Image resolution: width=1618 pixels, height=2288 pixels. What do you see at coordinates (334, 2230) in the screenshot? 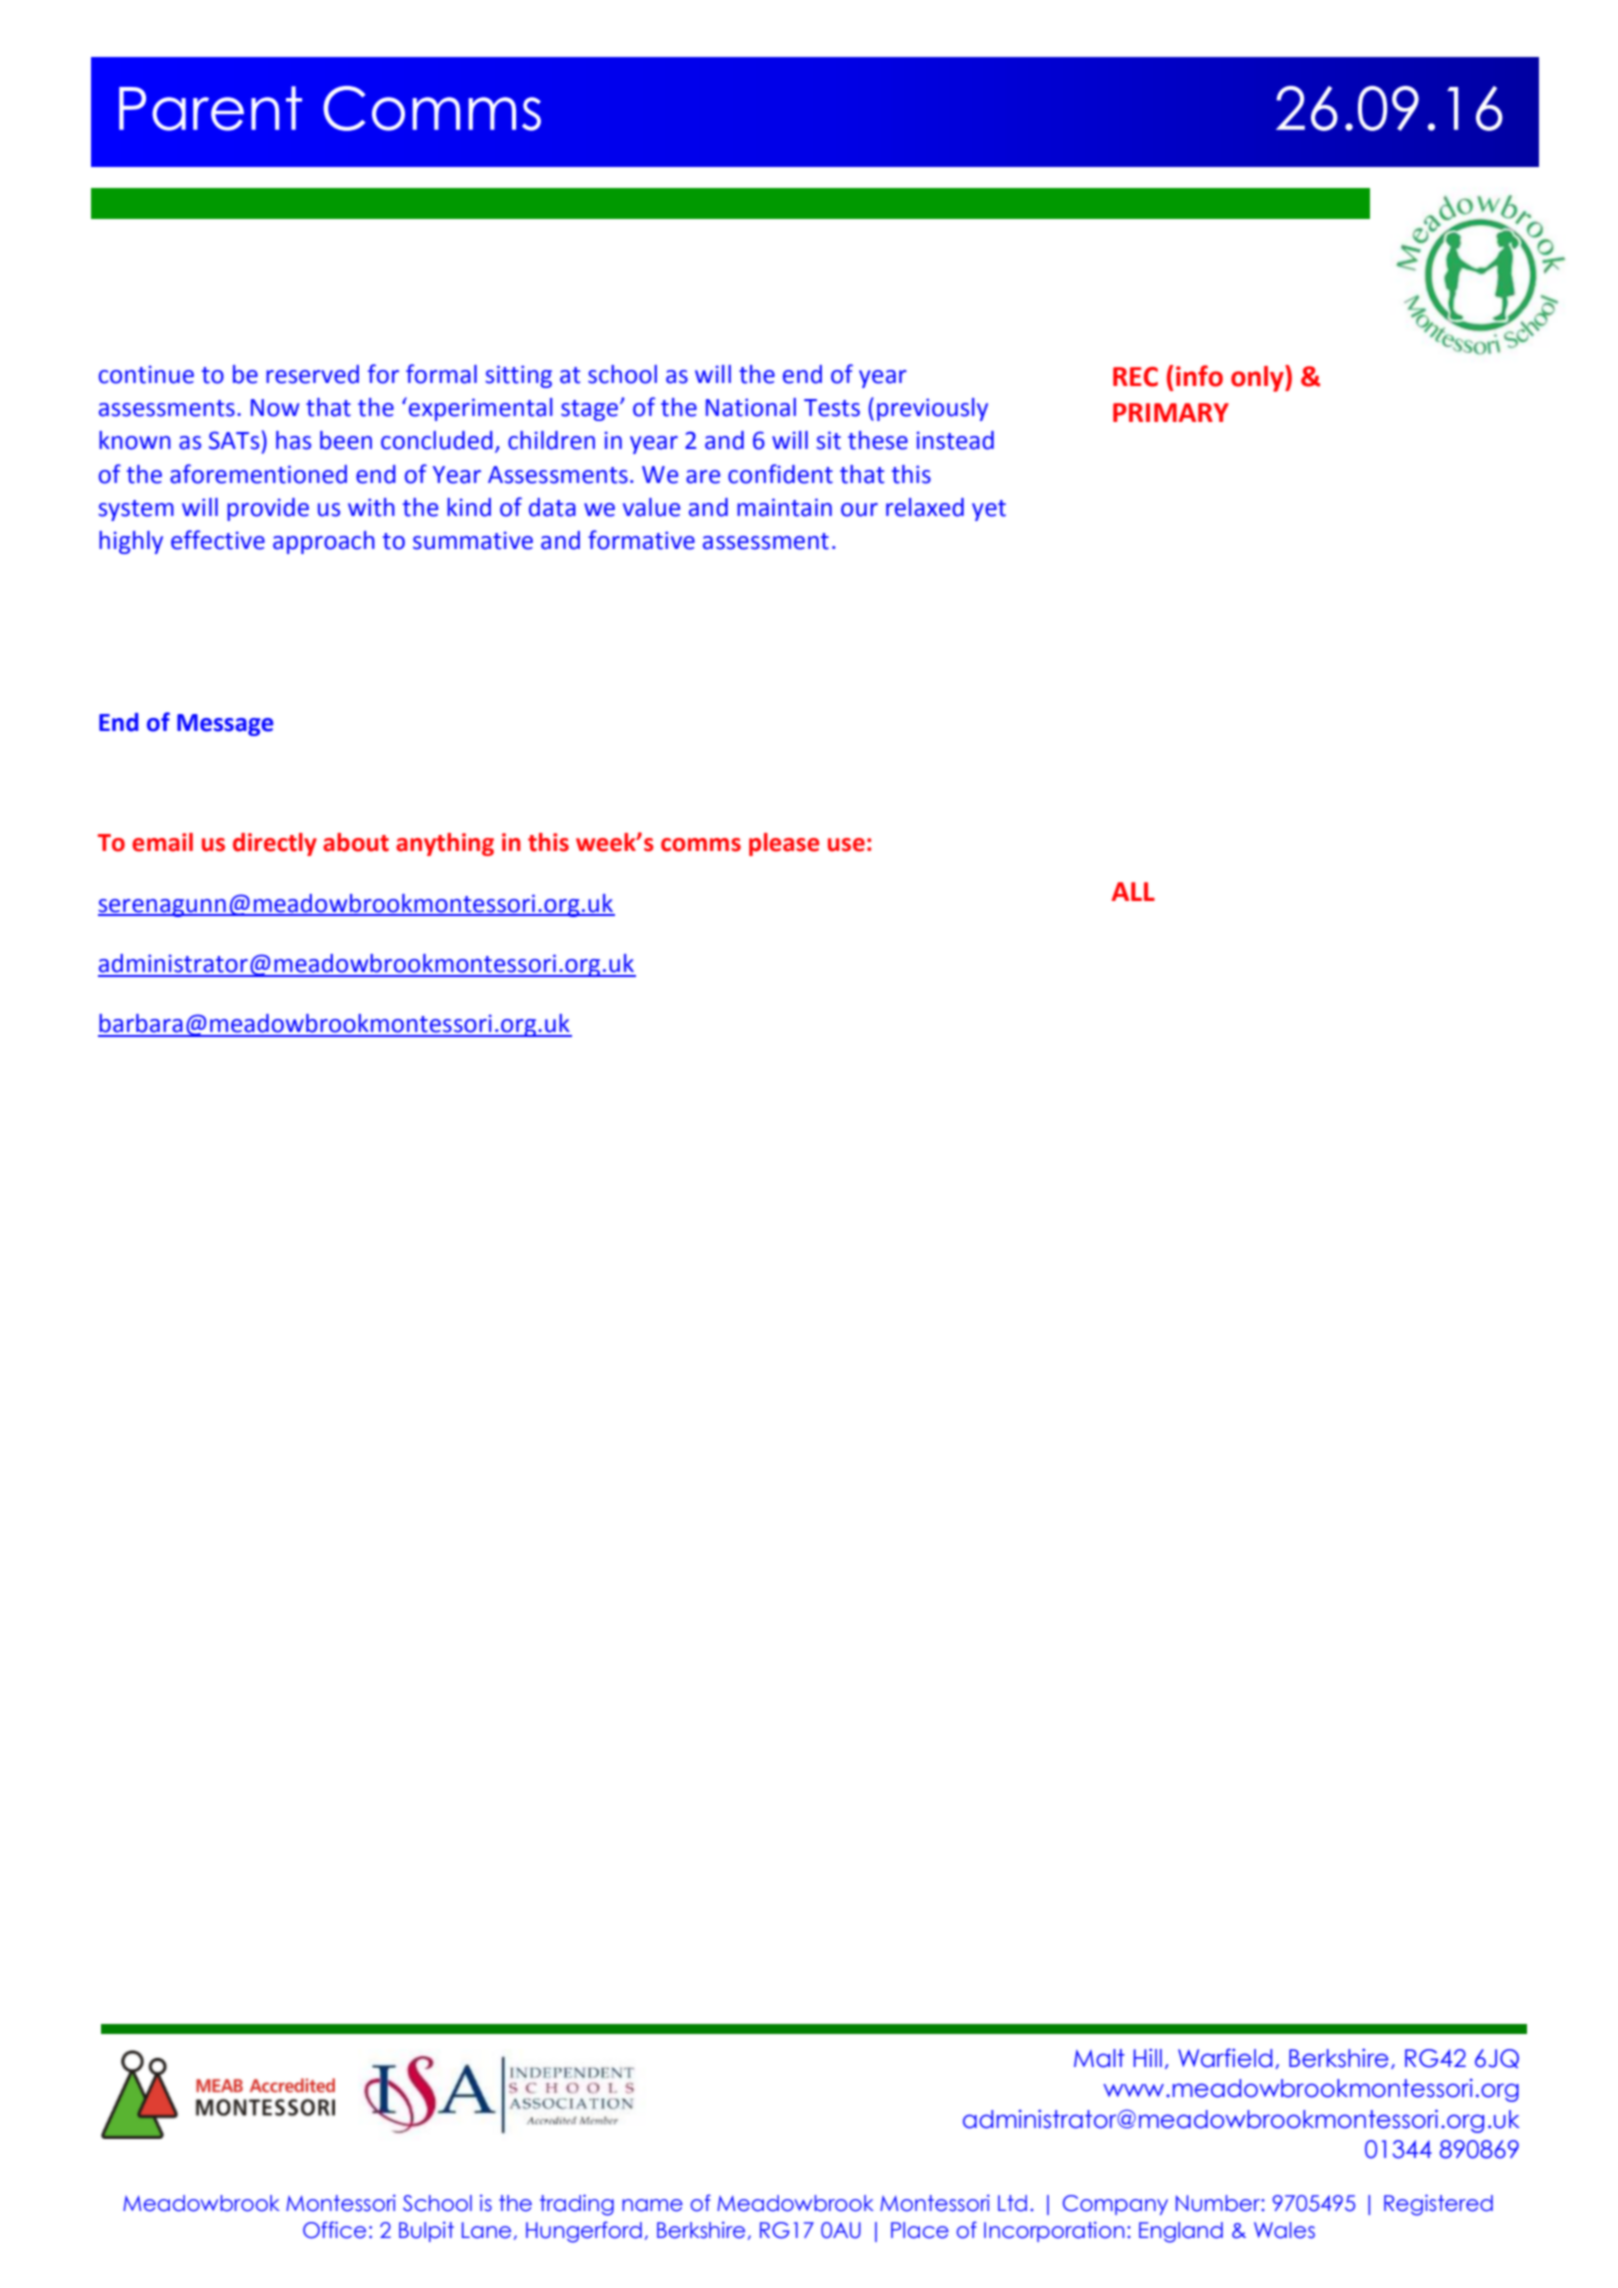
I see `Office` at bounding box center [334, 2230].
